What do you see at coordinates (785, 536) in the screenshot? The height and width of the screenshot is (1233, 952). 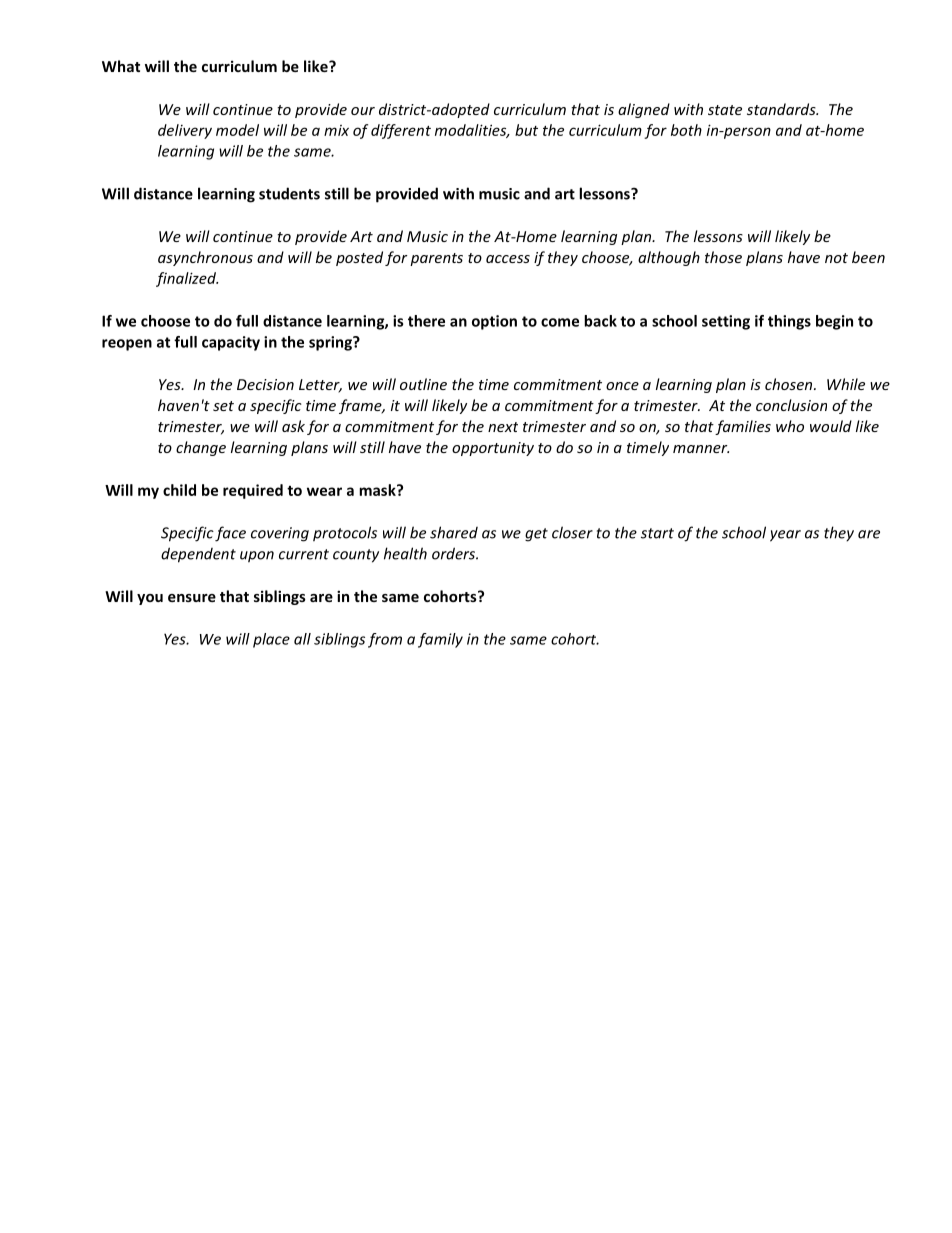 I see `year` at bounding box center [785, 536].
